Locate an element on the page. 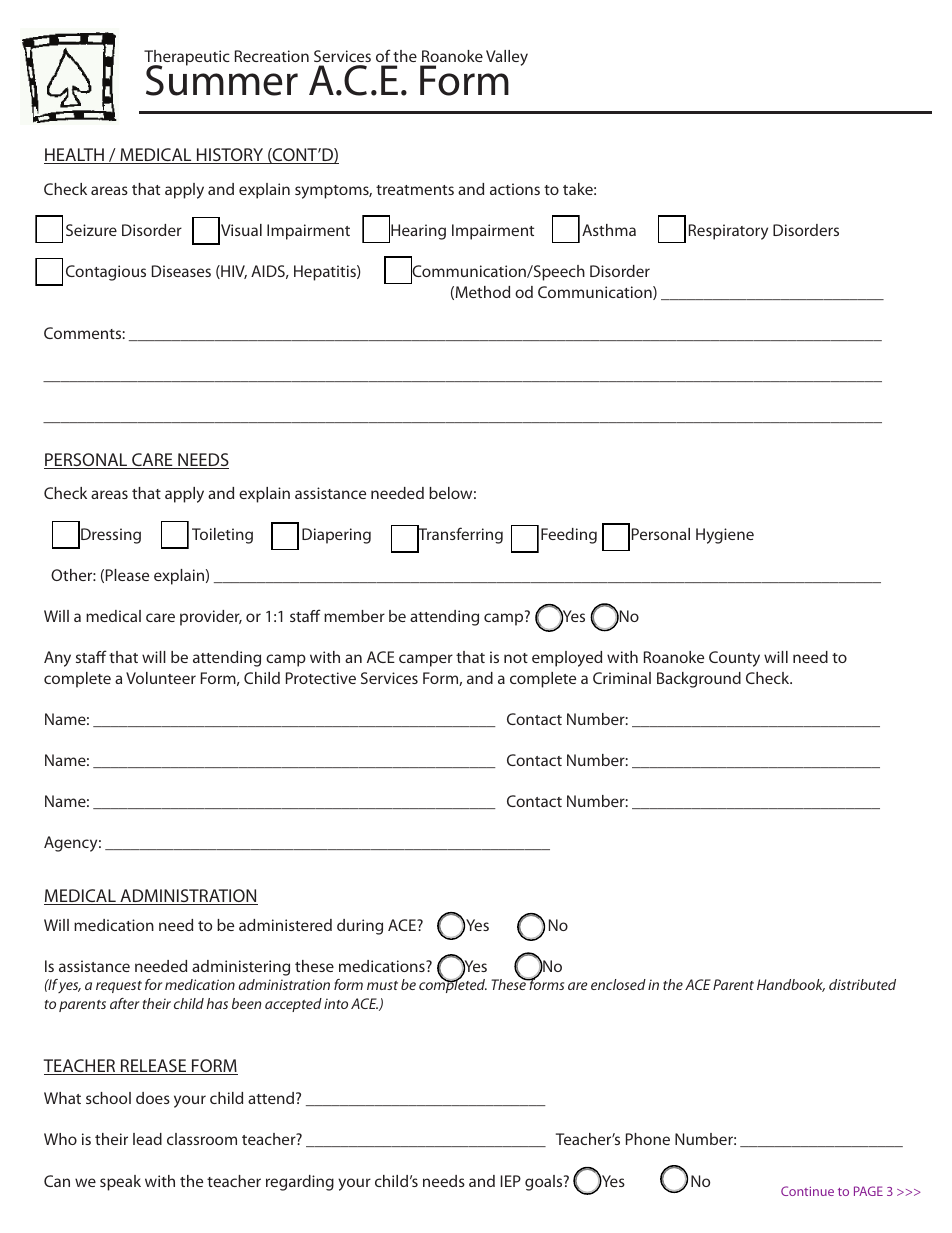 The image size is (952, 1233). Respiratory is located at coordinates (728, 232).
